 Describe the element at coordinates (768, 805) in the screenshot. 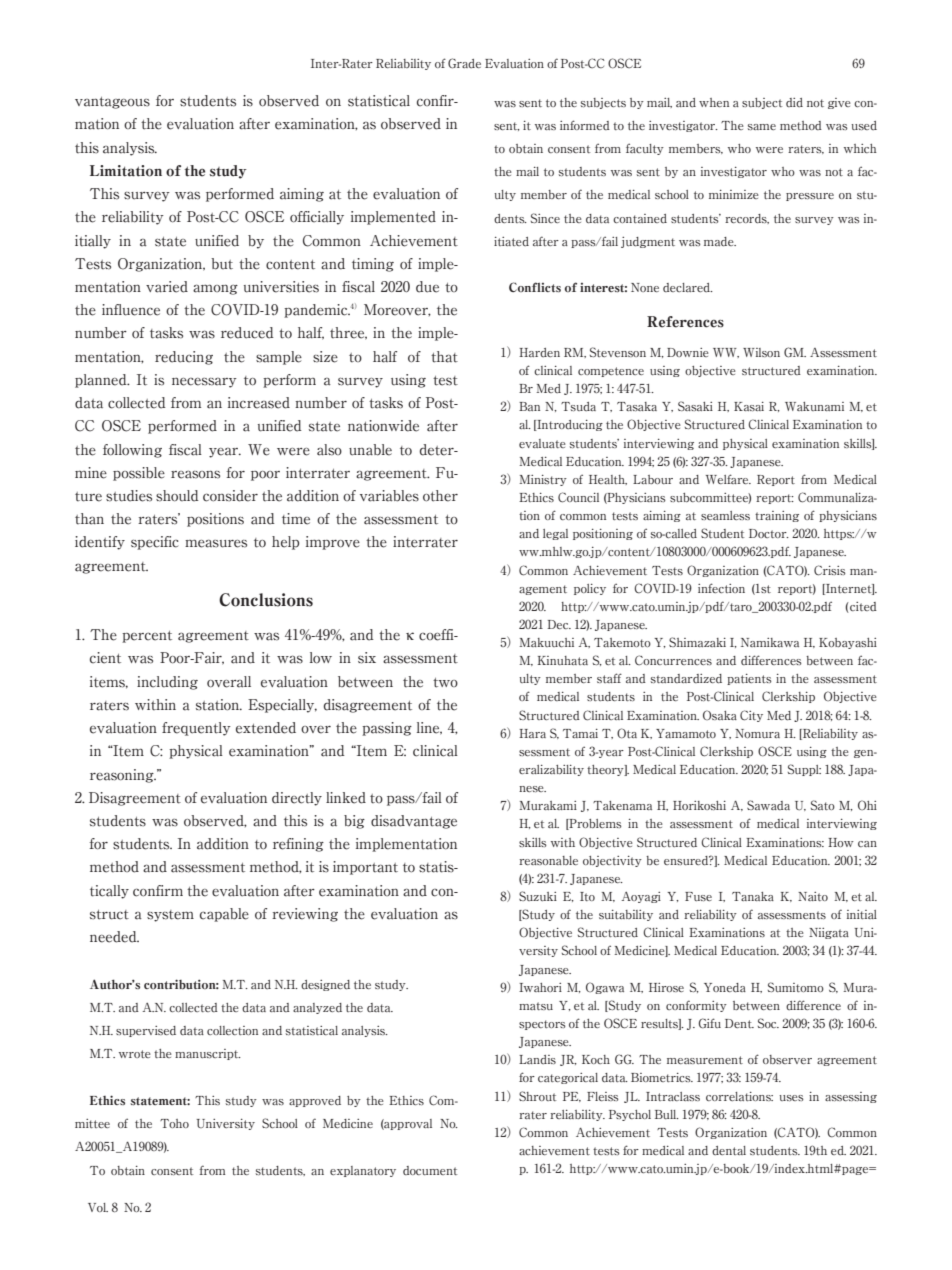

I see `Sawada` at that location.
